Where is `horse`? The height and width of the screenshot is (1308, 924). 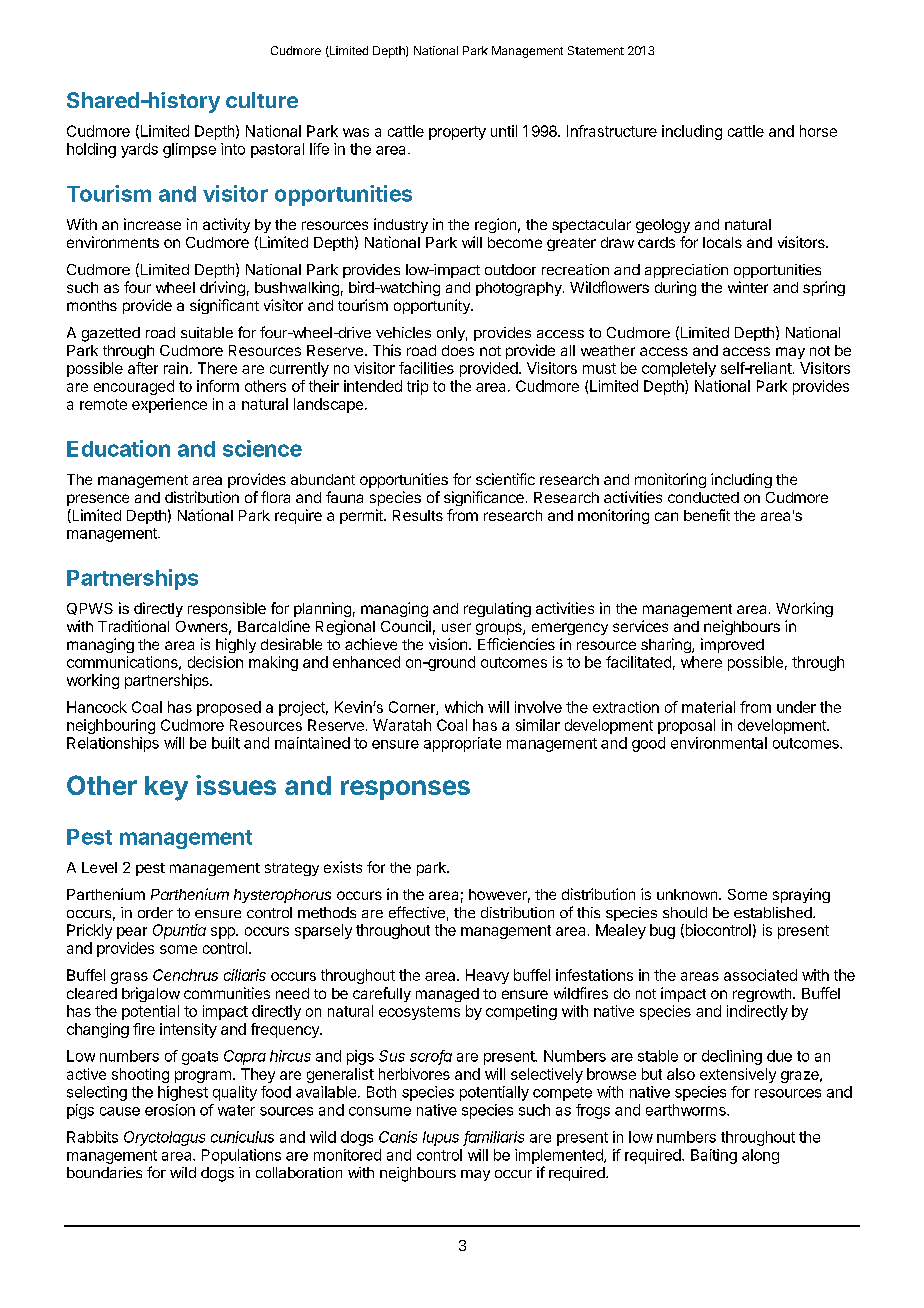 horse is located at coordinates (818, 131).
